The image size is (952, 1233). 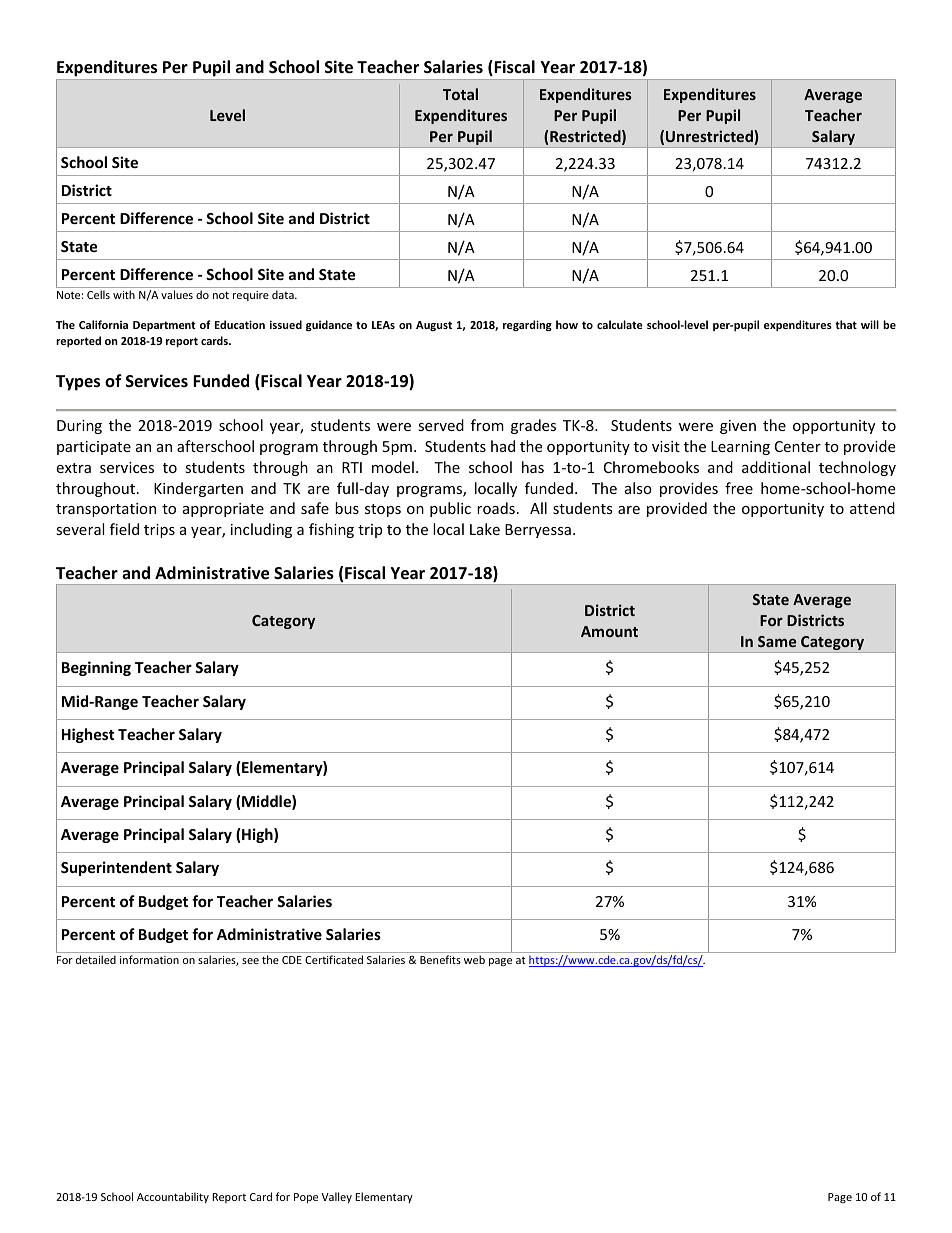 What do you see at coordinates (337, 1197) in the document?
I see `Valley` at bounding box center [337, 1197].
